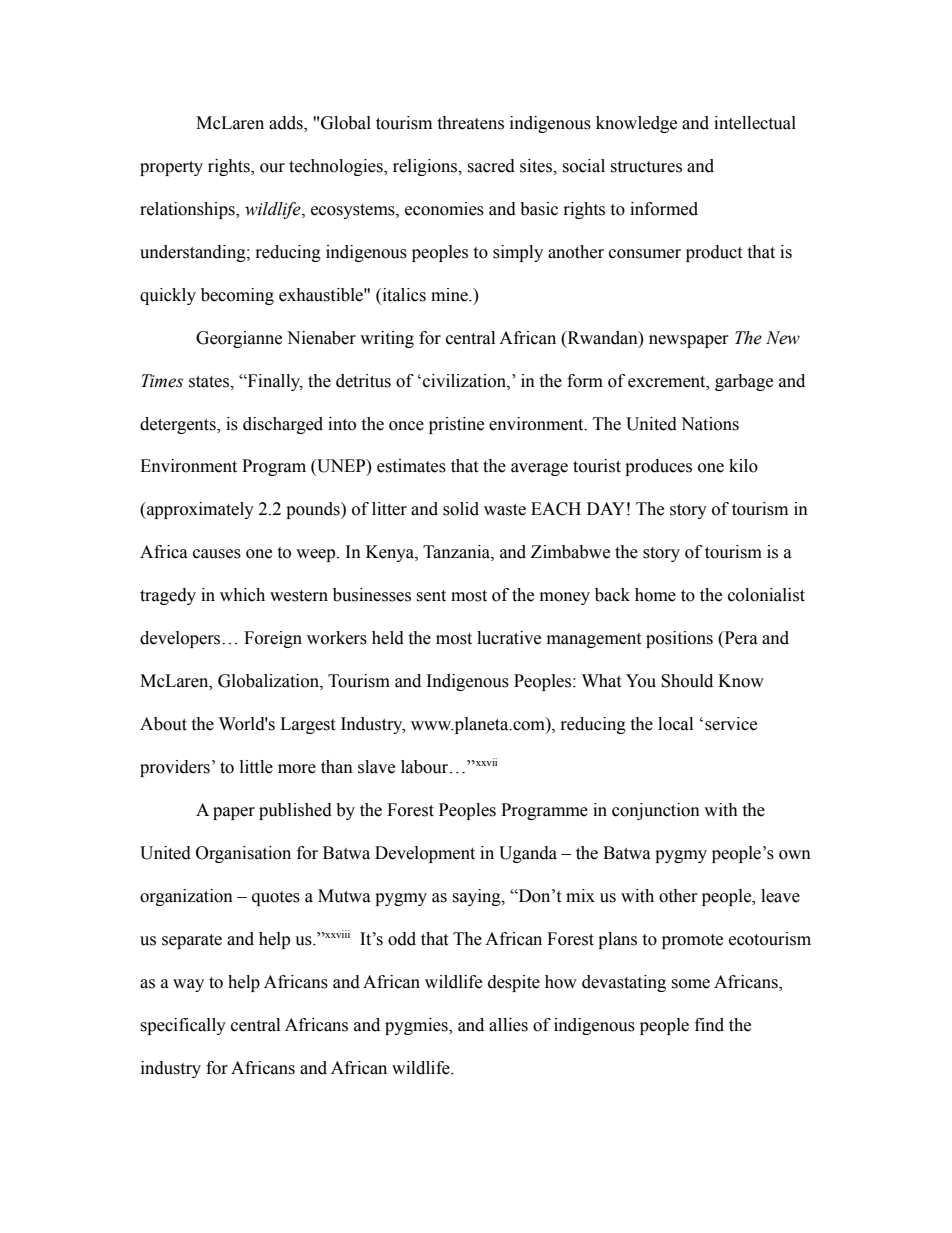 The width and height of the image is (952, 1233). Describe the element at coordinates (242, 595) in the image. I see `which` at that location.
